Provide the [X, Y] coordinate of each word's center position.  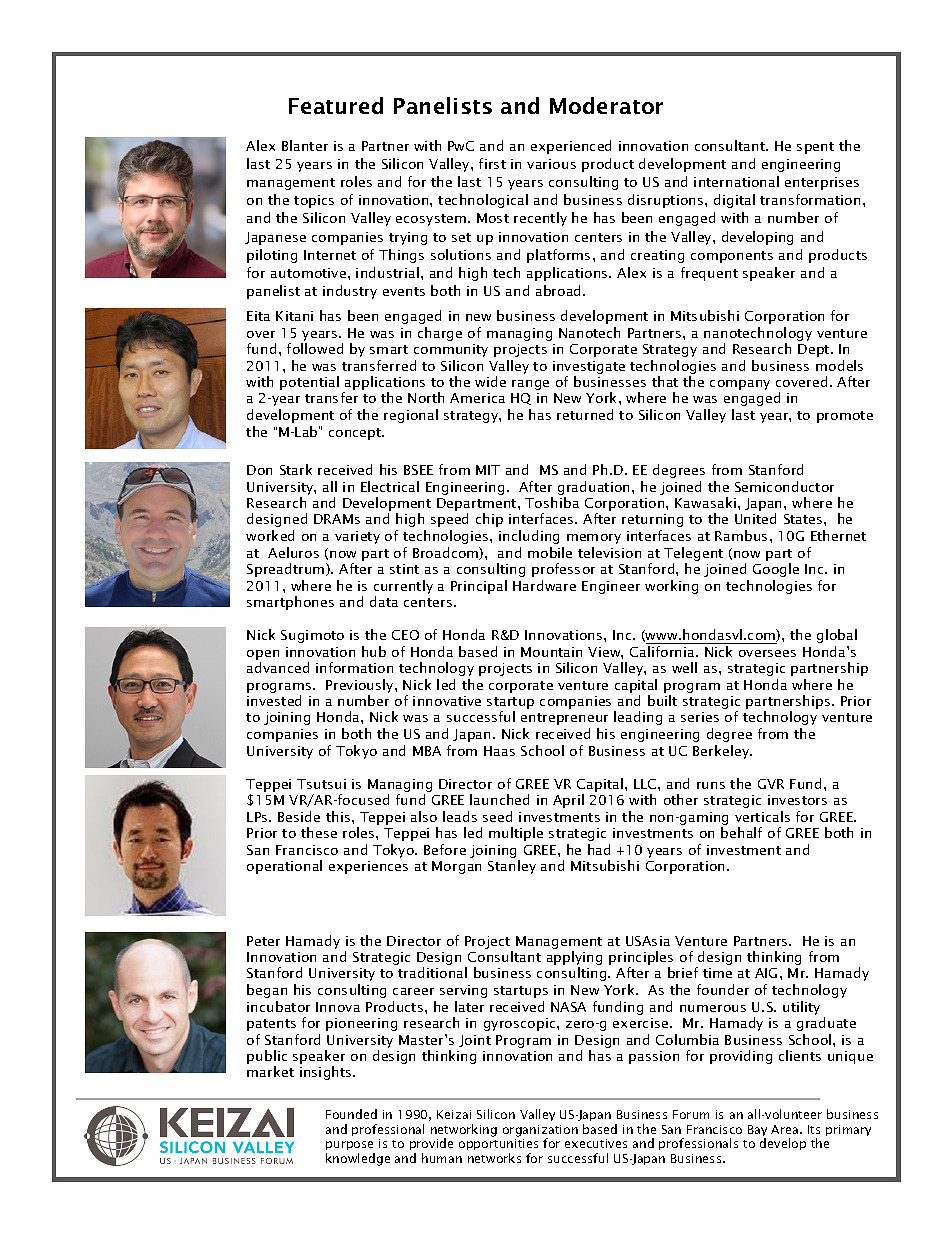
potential [309, 383]
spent [815, 148]
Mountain [551, 652]
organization [540, 1132]
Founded [351, 1114]
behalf [741, 832]
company [740, 385]
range [530, 385]
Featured [336, 105]
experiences [368, 867]
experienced [571, 147]
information [354, 667]
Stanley [512, 867]
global [837, 636]
